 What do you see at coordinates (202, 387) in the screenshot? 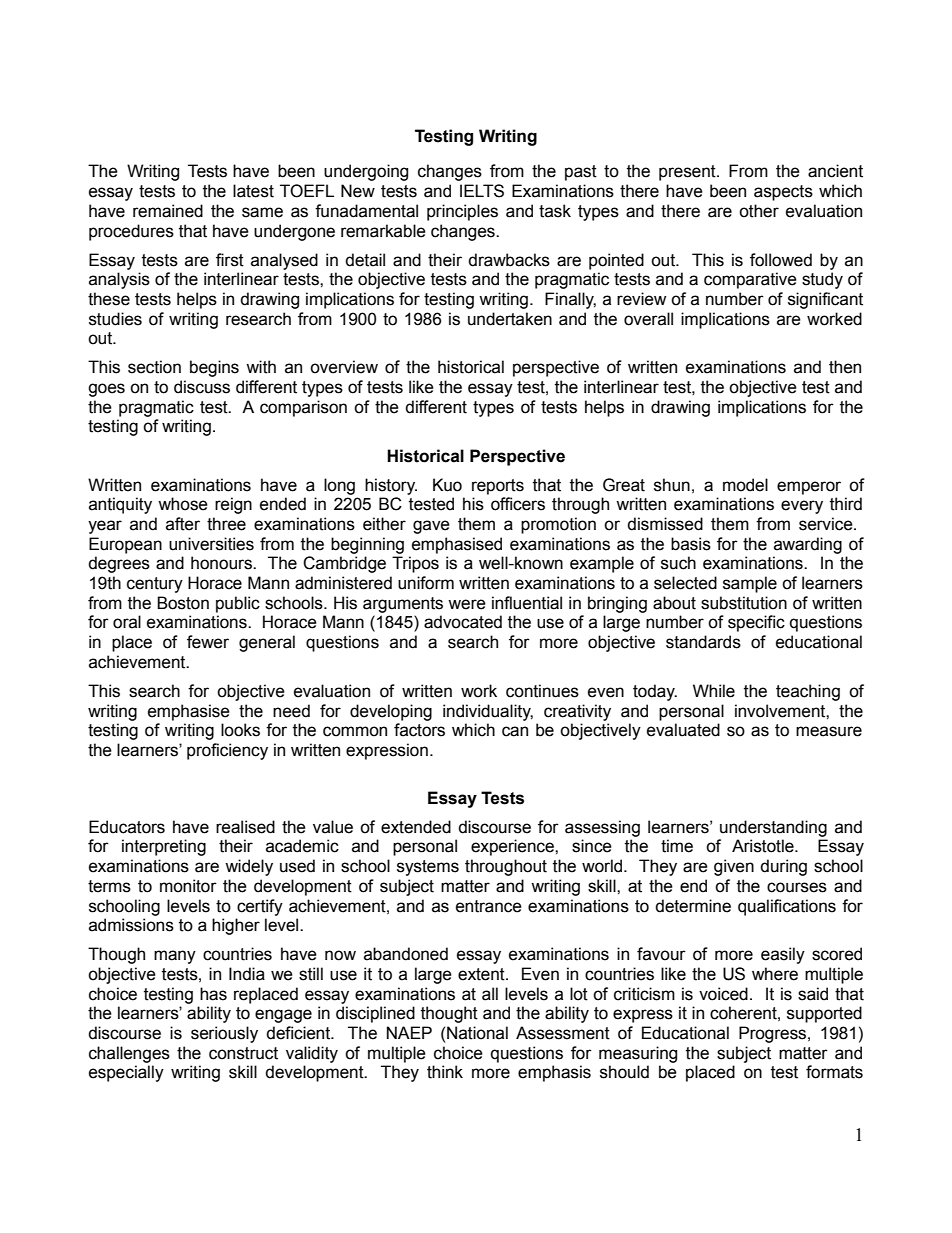
I see `discuss` at bounding box center [202, 387].
